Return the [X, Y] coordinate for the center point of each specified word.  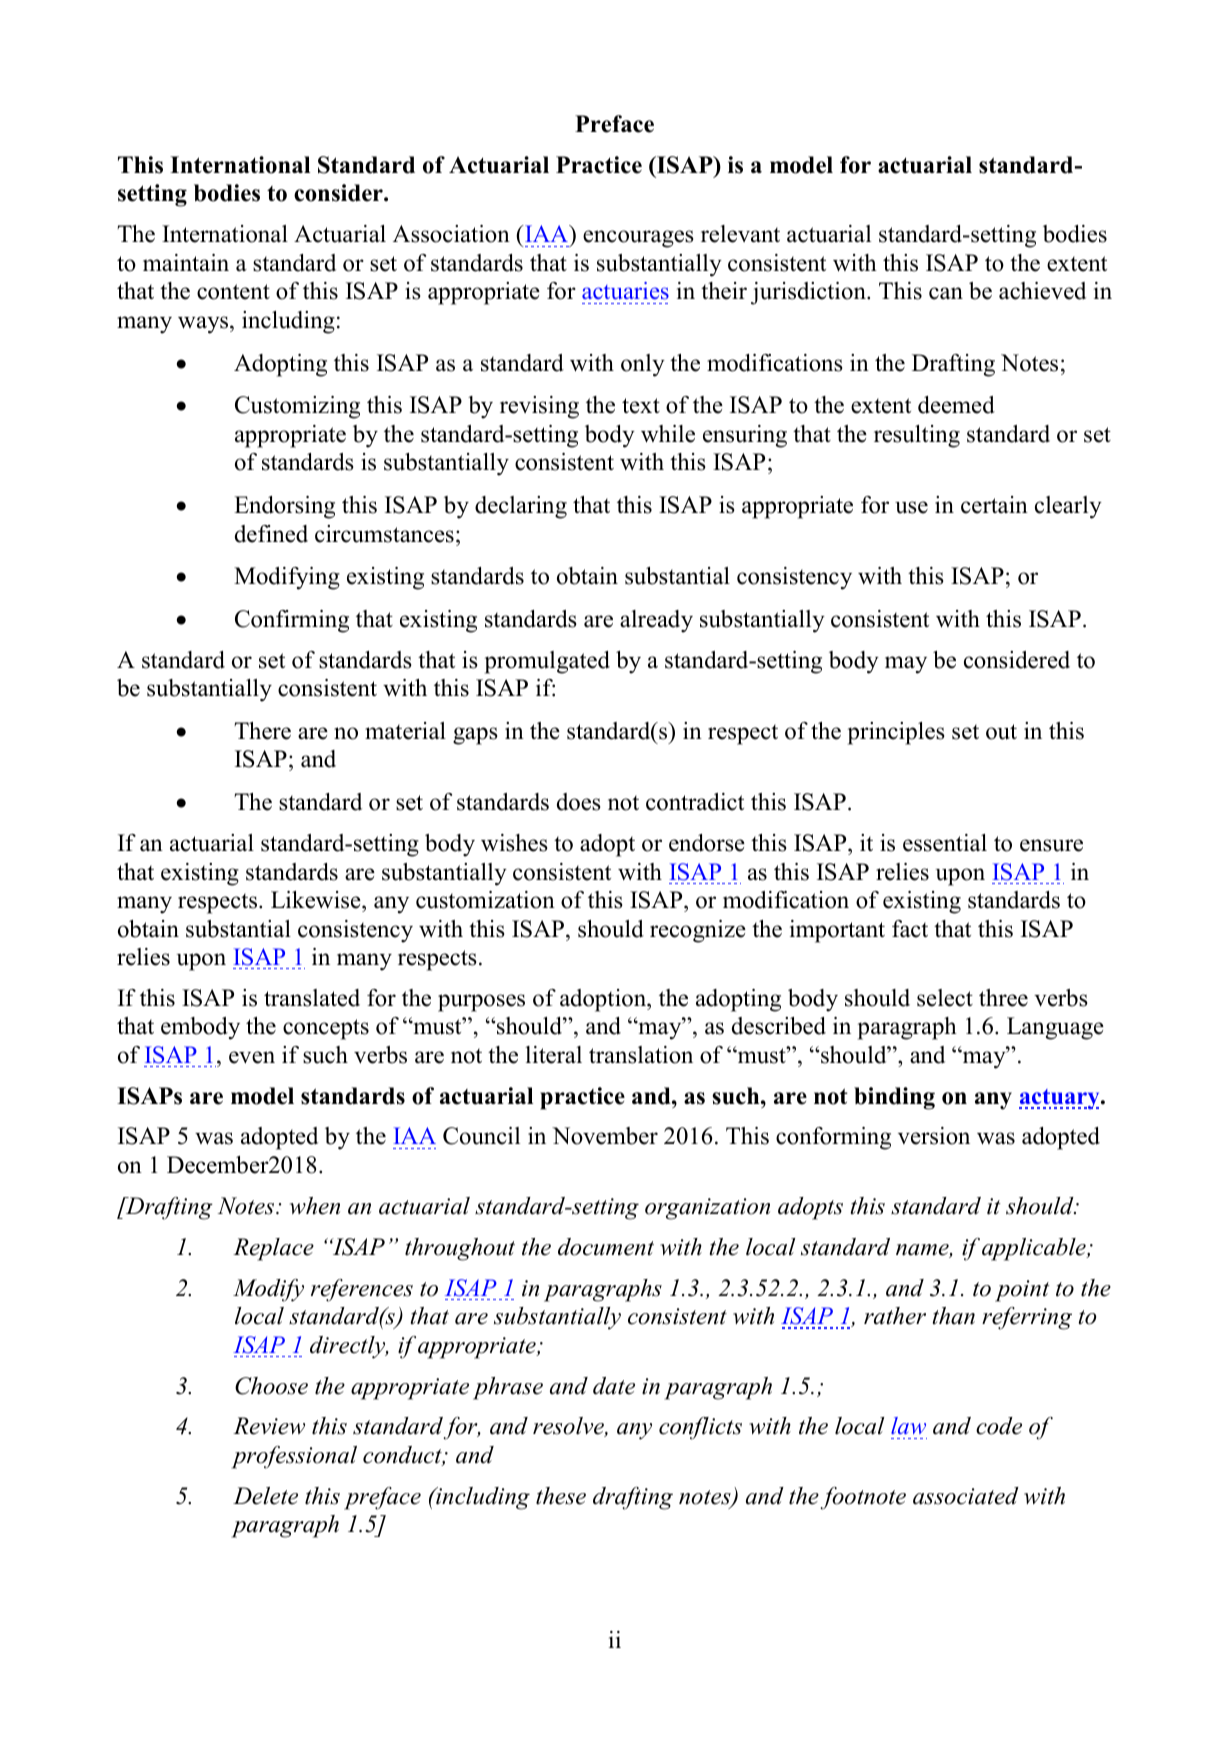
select [945, 998]
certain [994, 505]
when [315, 1206]
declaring [521, 507]
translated [312, 998]
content [233, 292]
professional [294, 1457]
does [579, 802]
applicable [1035, 1249]
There [262, 731]
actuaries [625, 291]
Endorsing [284, 507]
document [606, 1247]
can [946, 293]
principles [896, 733]
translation [641, 1055]
